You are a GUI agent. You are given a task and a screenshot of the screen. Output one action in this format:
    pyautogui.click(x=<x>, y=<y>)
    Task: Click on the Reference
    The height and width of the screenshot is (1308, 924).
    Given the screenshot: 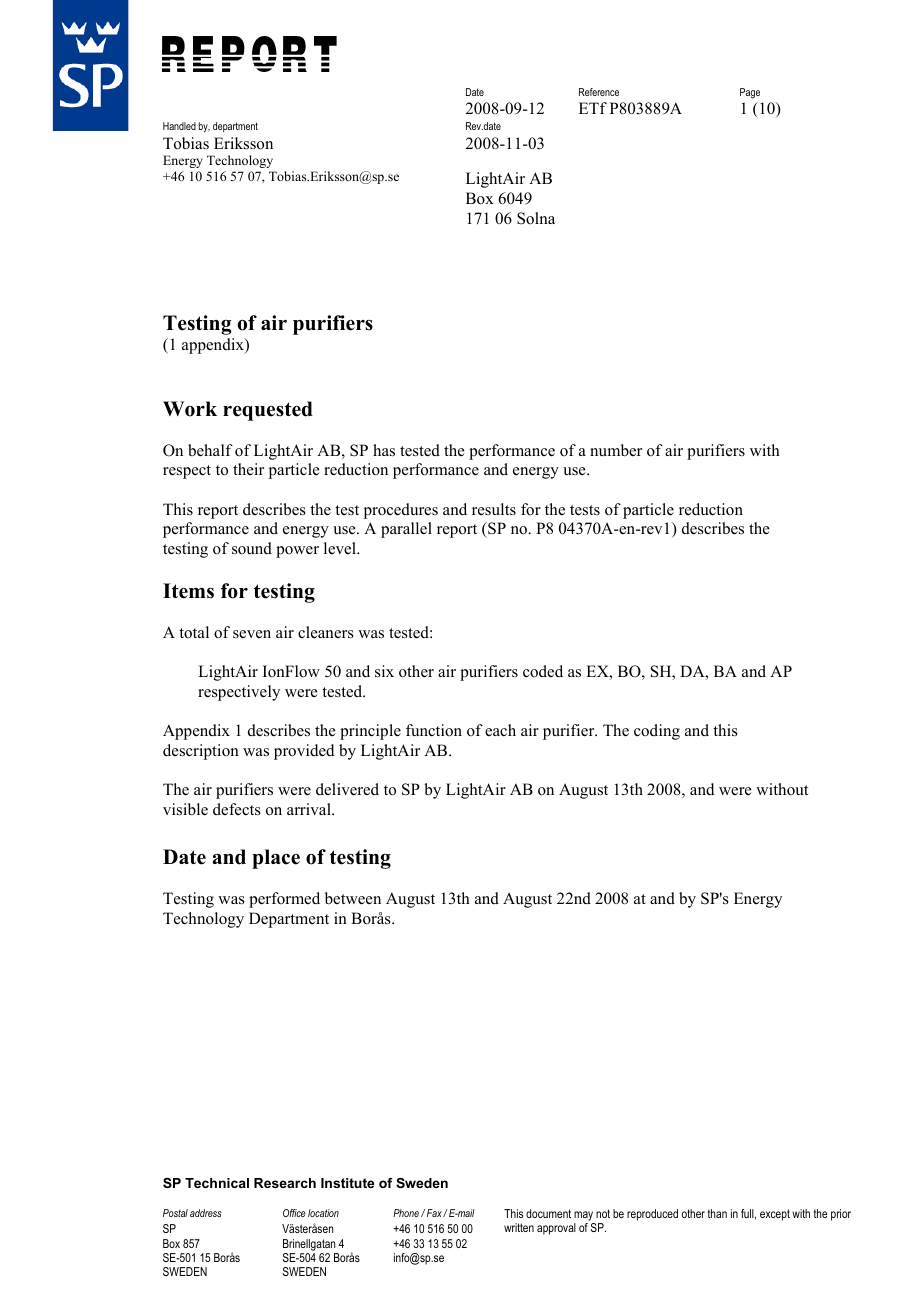 What is the action you would take?
    pyautogui.click(x=599, y=92)
